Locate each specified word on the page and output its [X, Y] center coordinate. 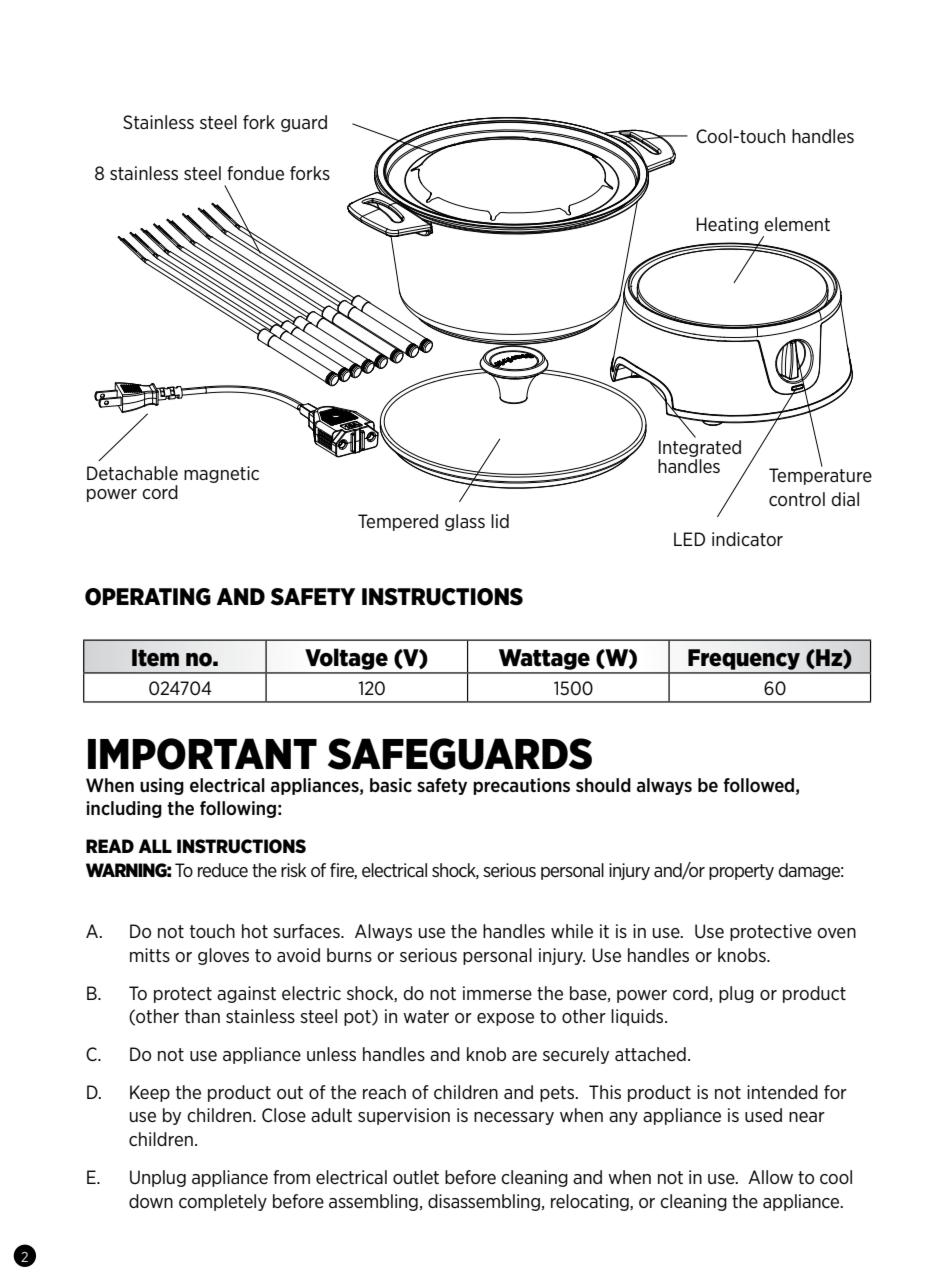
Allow [770, 1177]
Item [155, 658]
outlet [416, 1177]
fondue [255, 173]
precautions [521, 786]
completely [223, 1202]
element [797, 224]
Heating [727, 225]
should [603, 785]
